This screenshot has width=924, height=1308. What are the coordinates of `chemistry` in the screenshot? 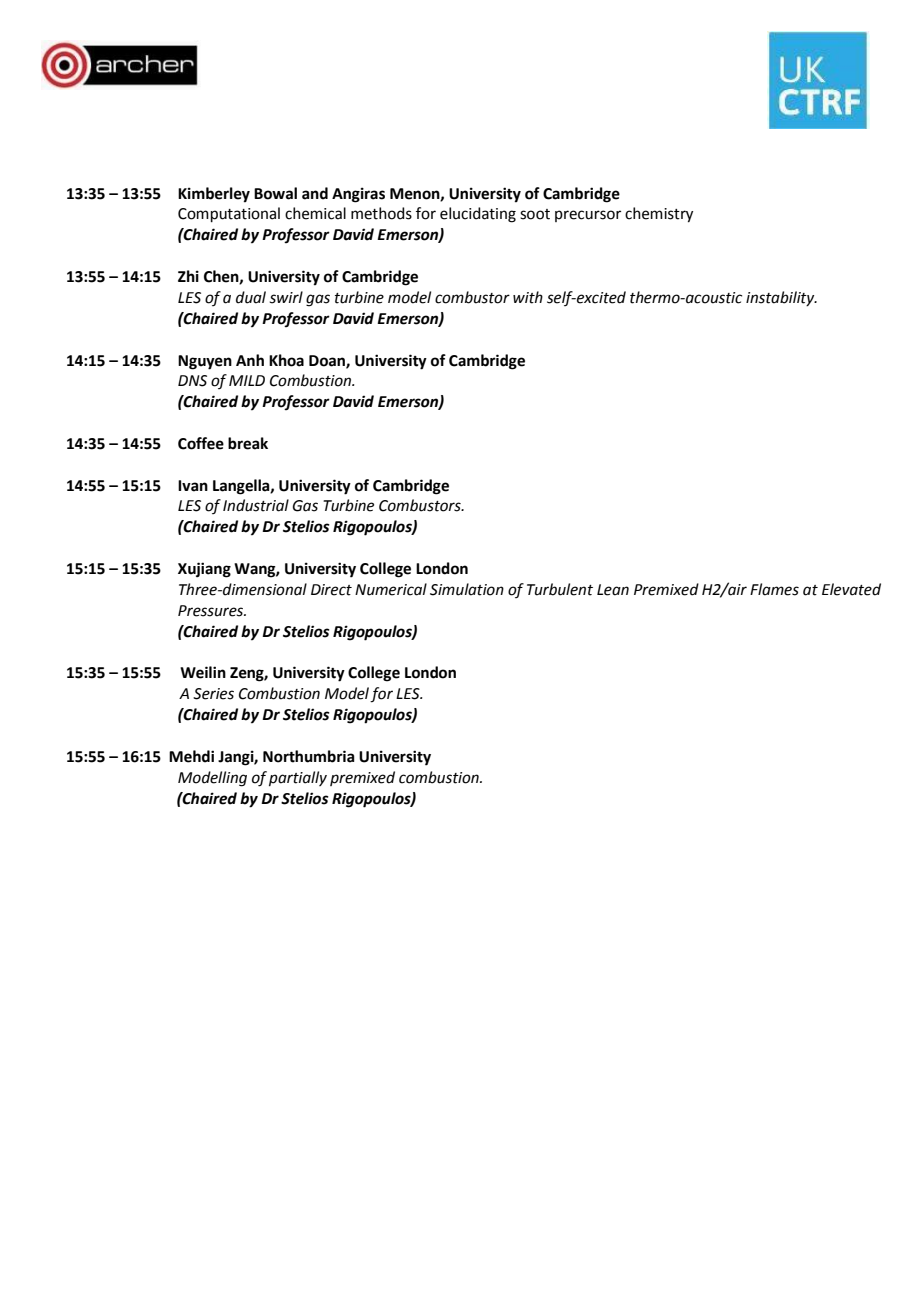 It's located at (659, 215).
